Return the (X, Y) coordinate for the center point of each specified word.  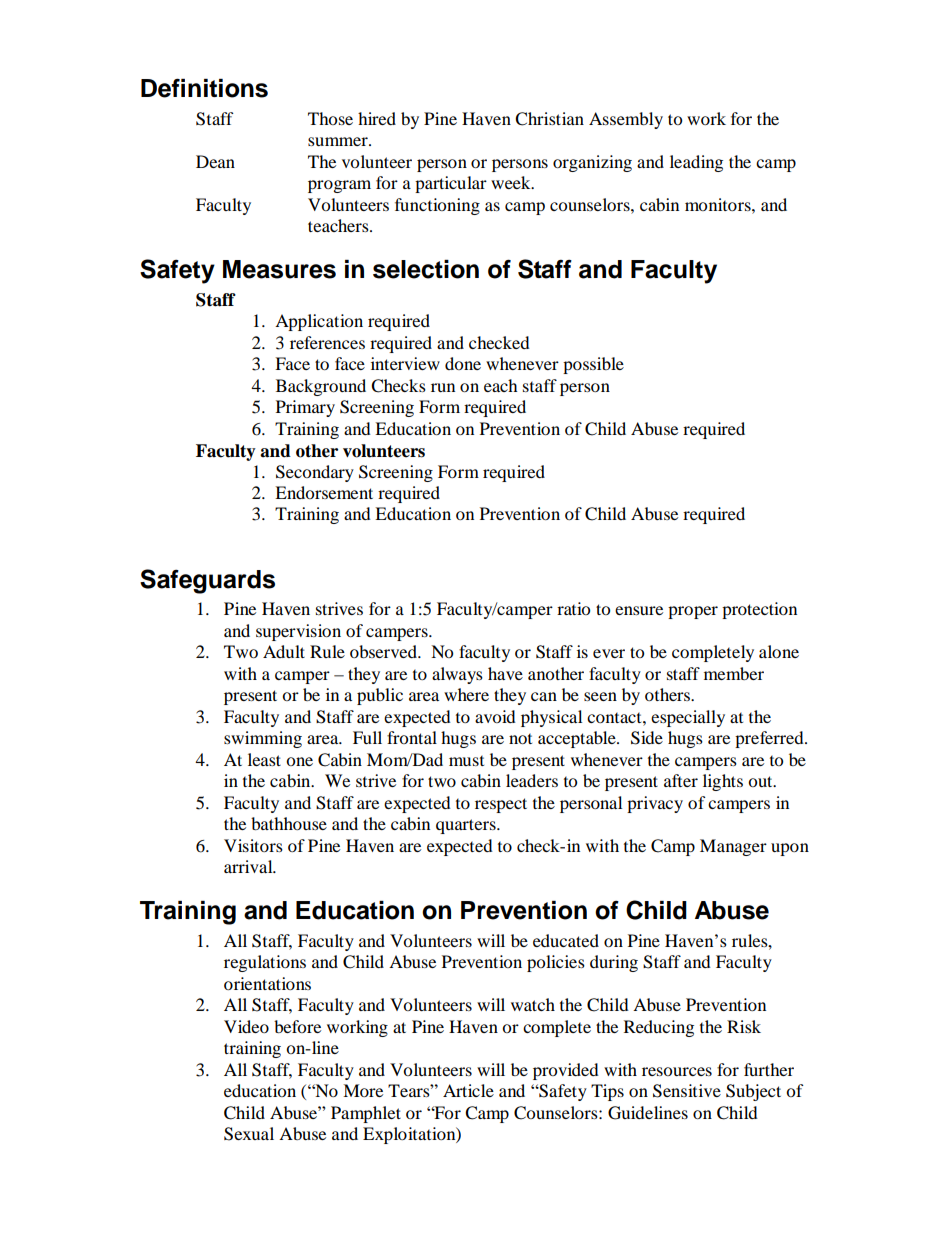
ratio (573, 608)
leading (696, 163)
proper (693, 612)
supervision (298, 632)
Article (468, 1090)
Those (330, 118)
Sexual (249, 1134)
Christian (549, 119)
